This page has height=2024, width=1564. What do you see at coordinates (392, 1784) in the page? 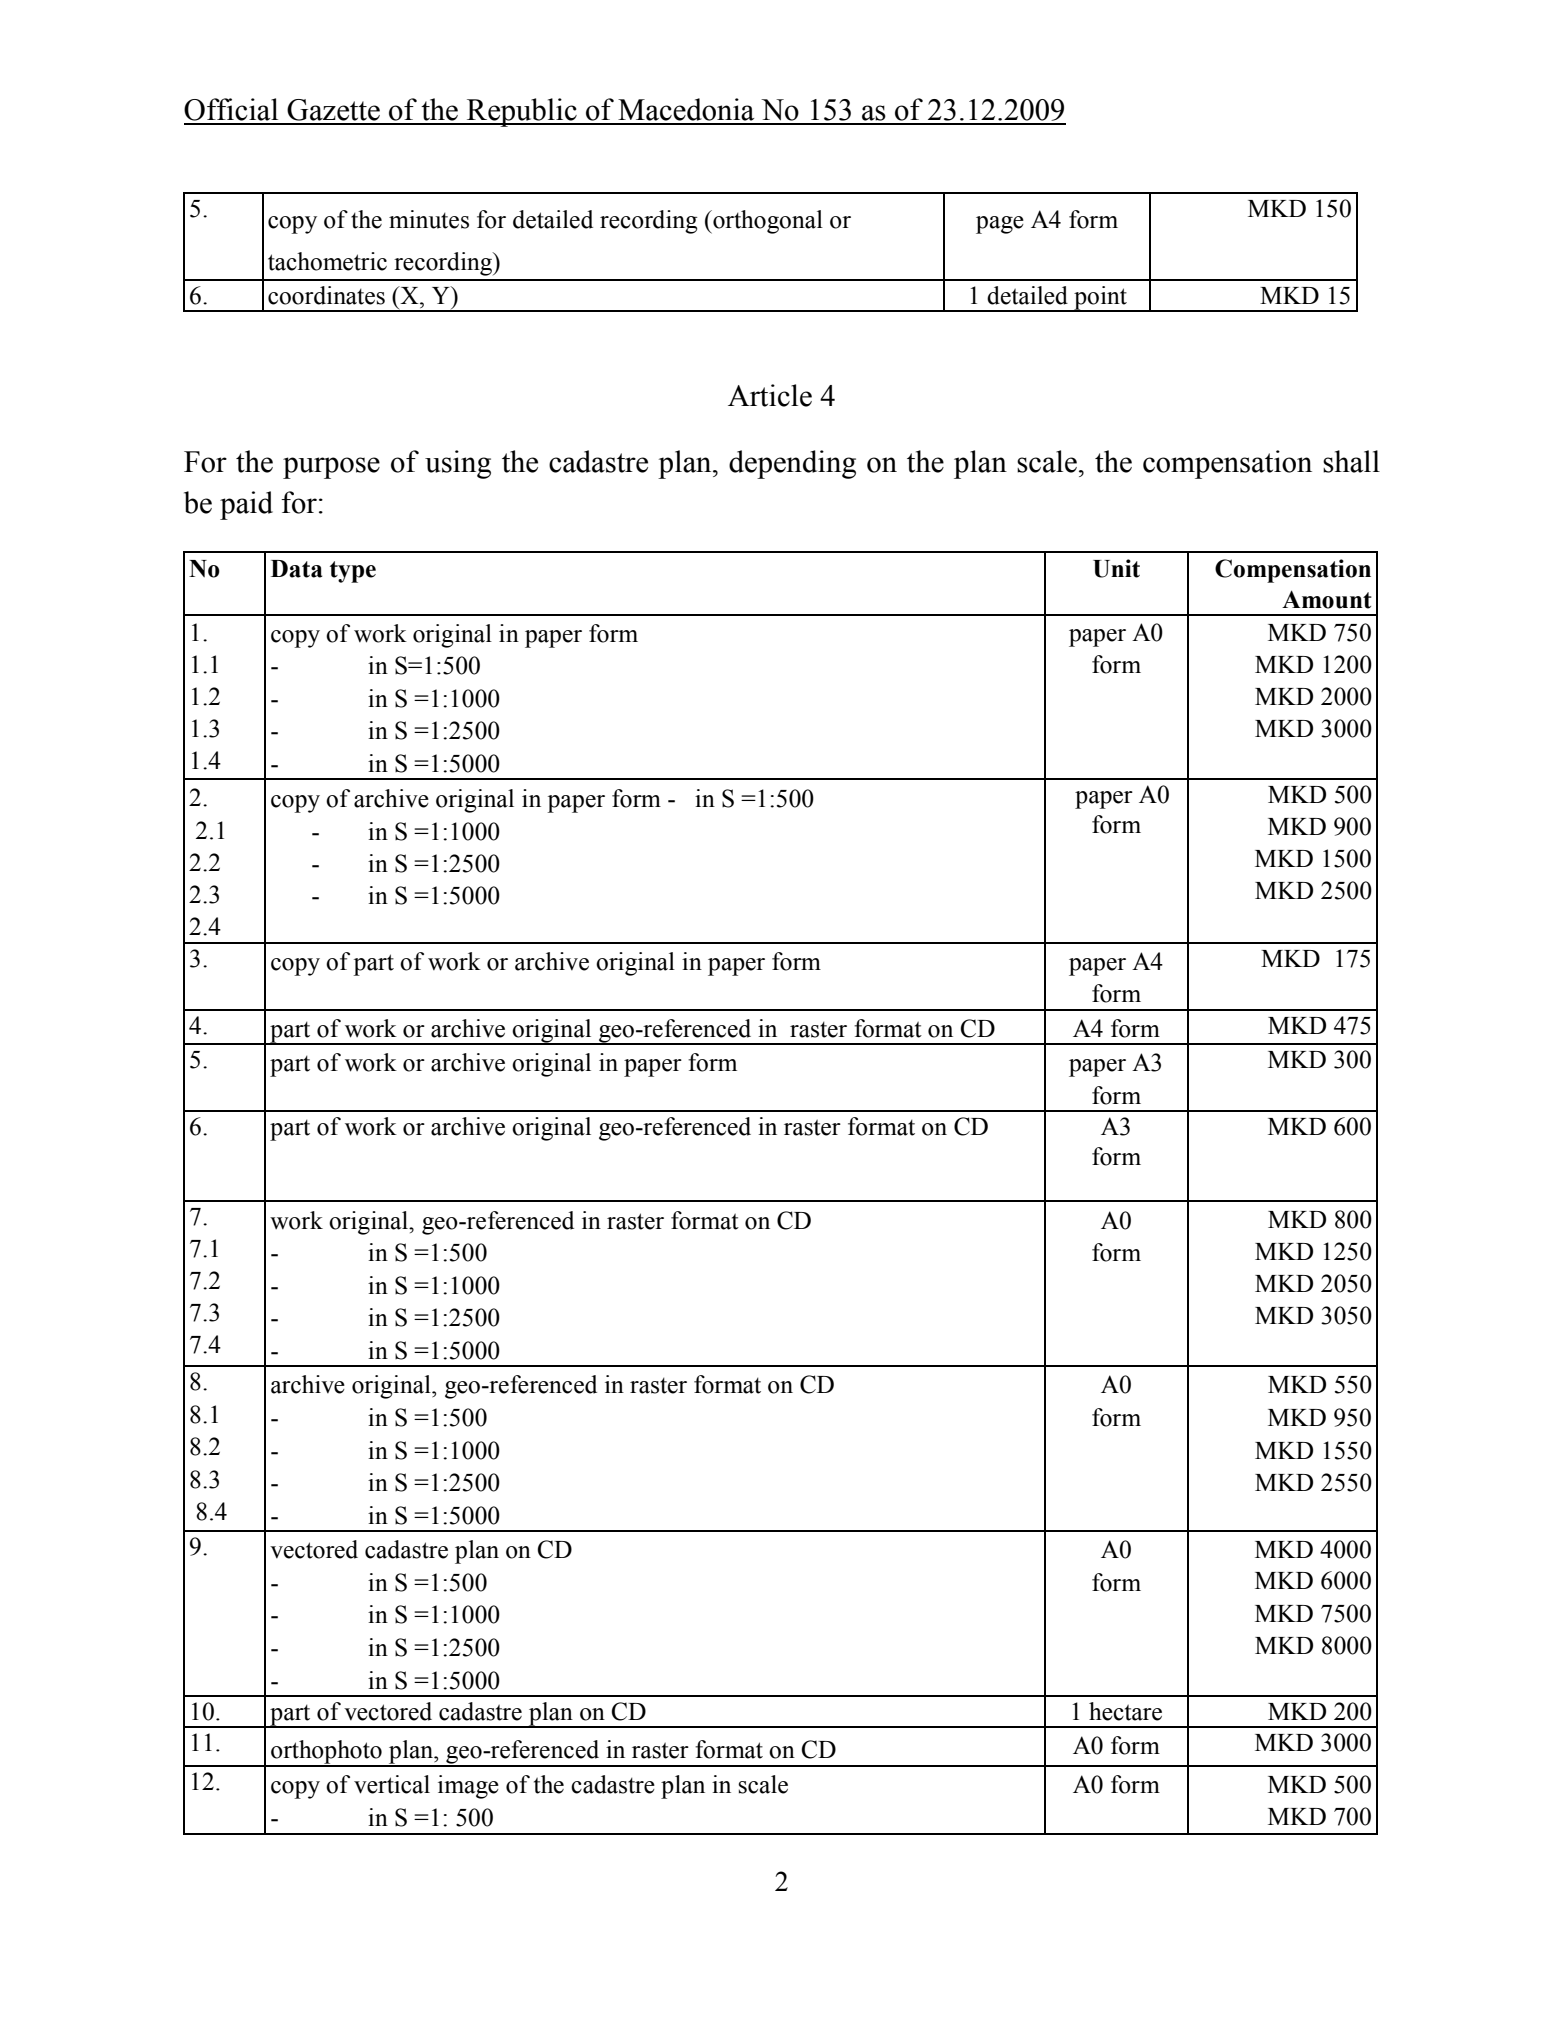
I see `vertical` at bounding box center [392, 1784].
